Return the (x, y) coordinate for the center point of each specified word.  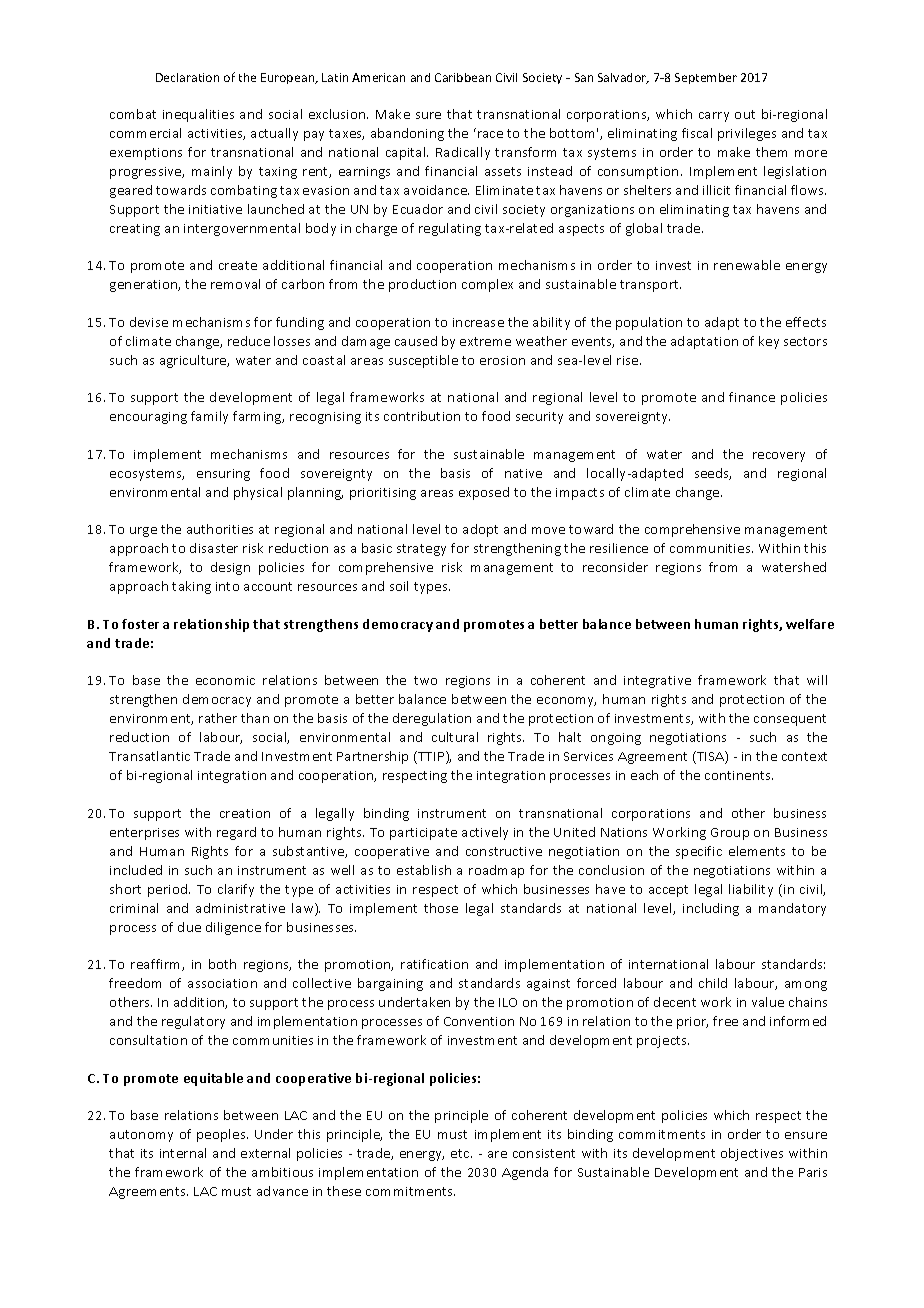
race (490, 134)
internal (183, 1153)
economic (225, 680)
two (425, 680)
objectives (752, 1154)
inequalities (198, 115)
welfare (810, 624)
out (745, 114)
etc (461, 1153)
